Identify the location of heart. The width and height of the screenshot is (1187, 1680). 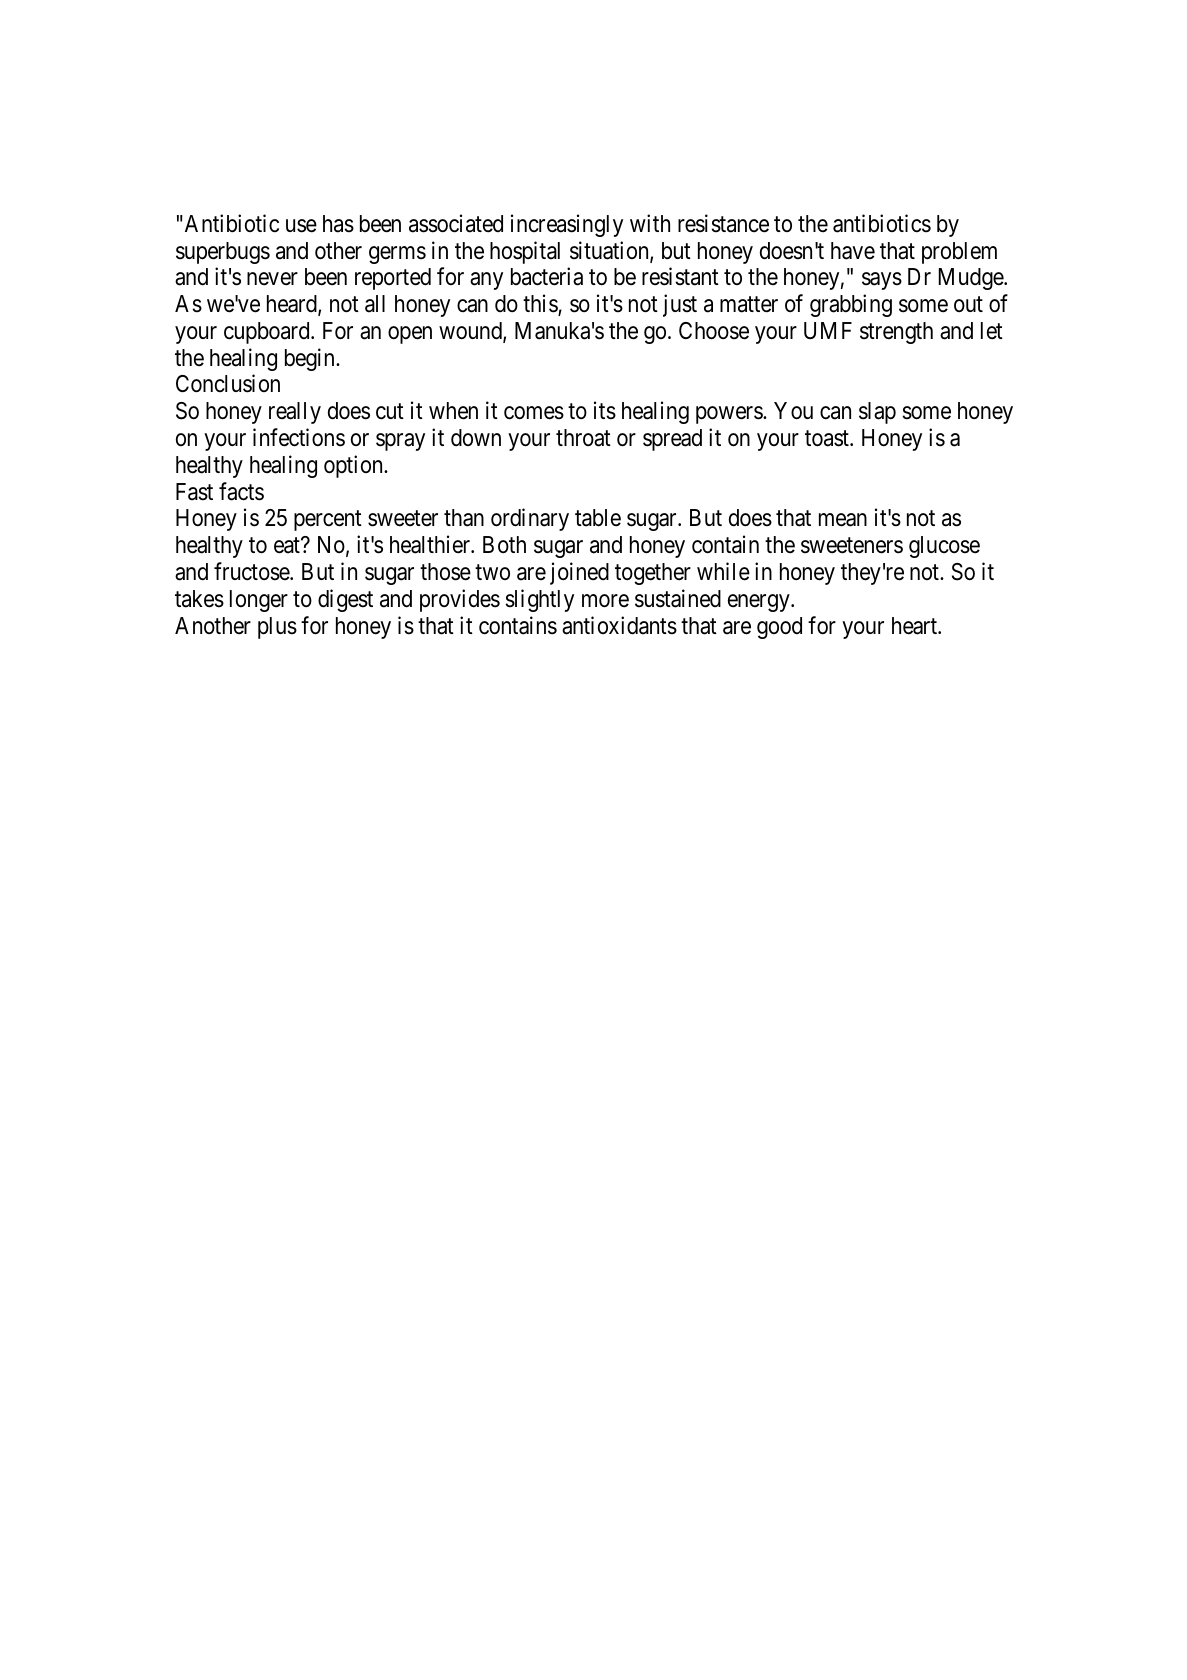
(915, 626).
